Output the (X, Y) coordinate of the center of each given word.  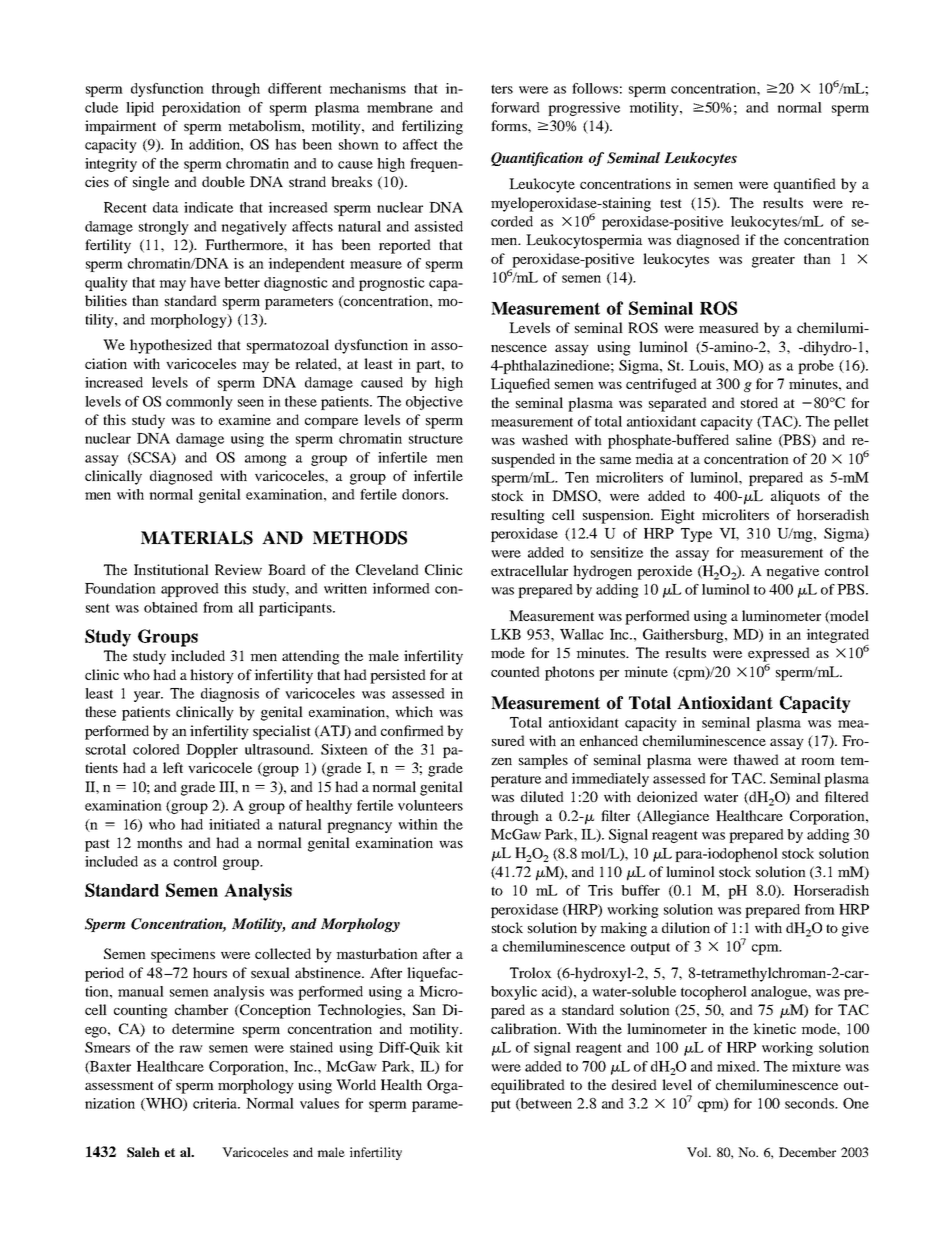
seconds (810, 1103)
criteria (216, 1103)
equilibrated (528, 1086)
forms (510, 125)
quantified (805, 185)
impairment (120, 127)
